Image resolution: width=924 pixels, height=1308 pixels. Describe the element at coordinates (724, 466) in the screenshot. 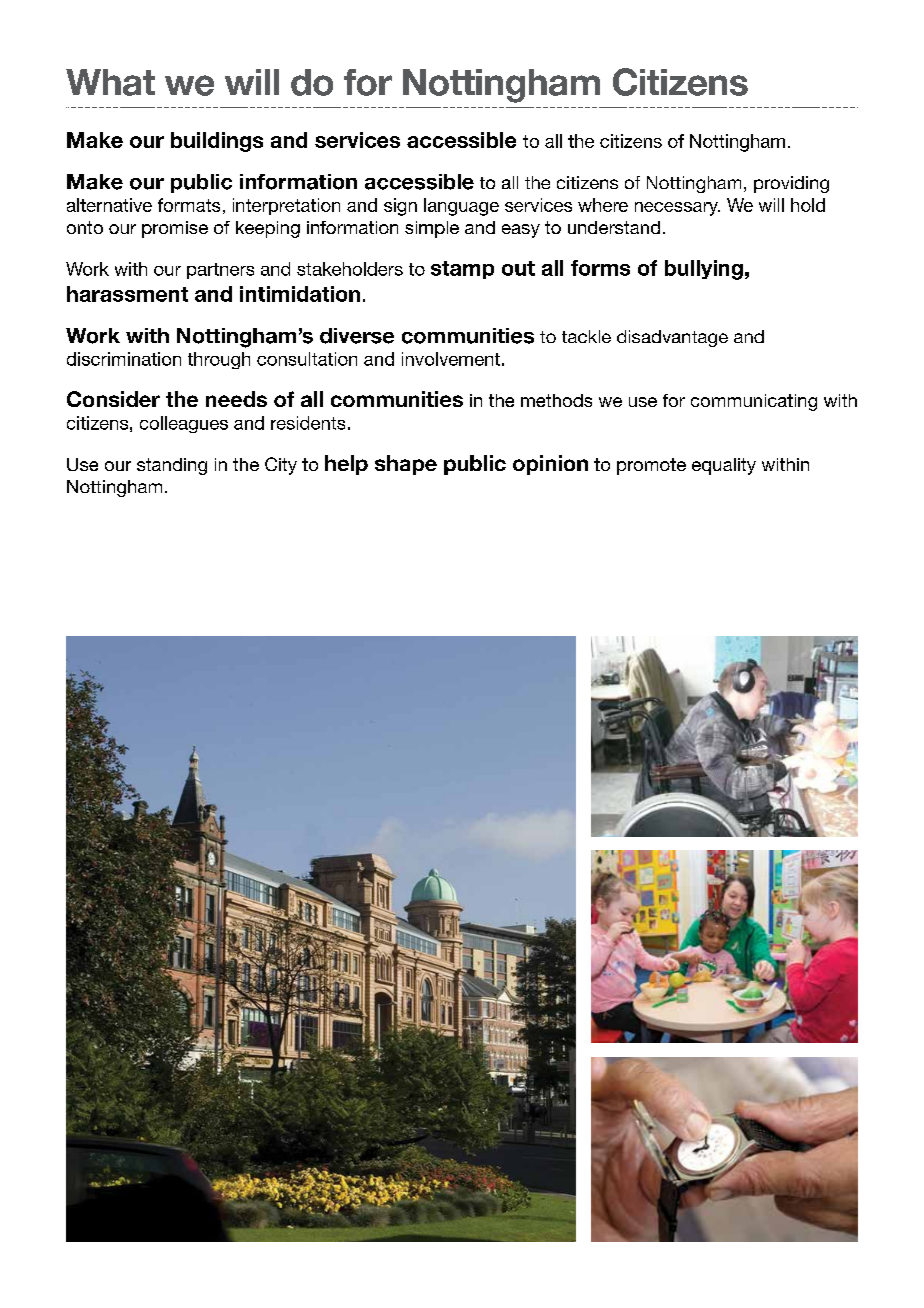

I see `equality` at that location.
